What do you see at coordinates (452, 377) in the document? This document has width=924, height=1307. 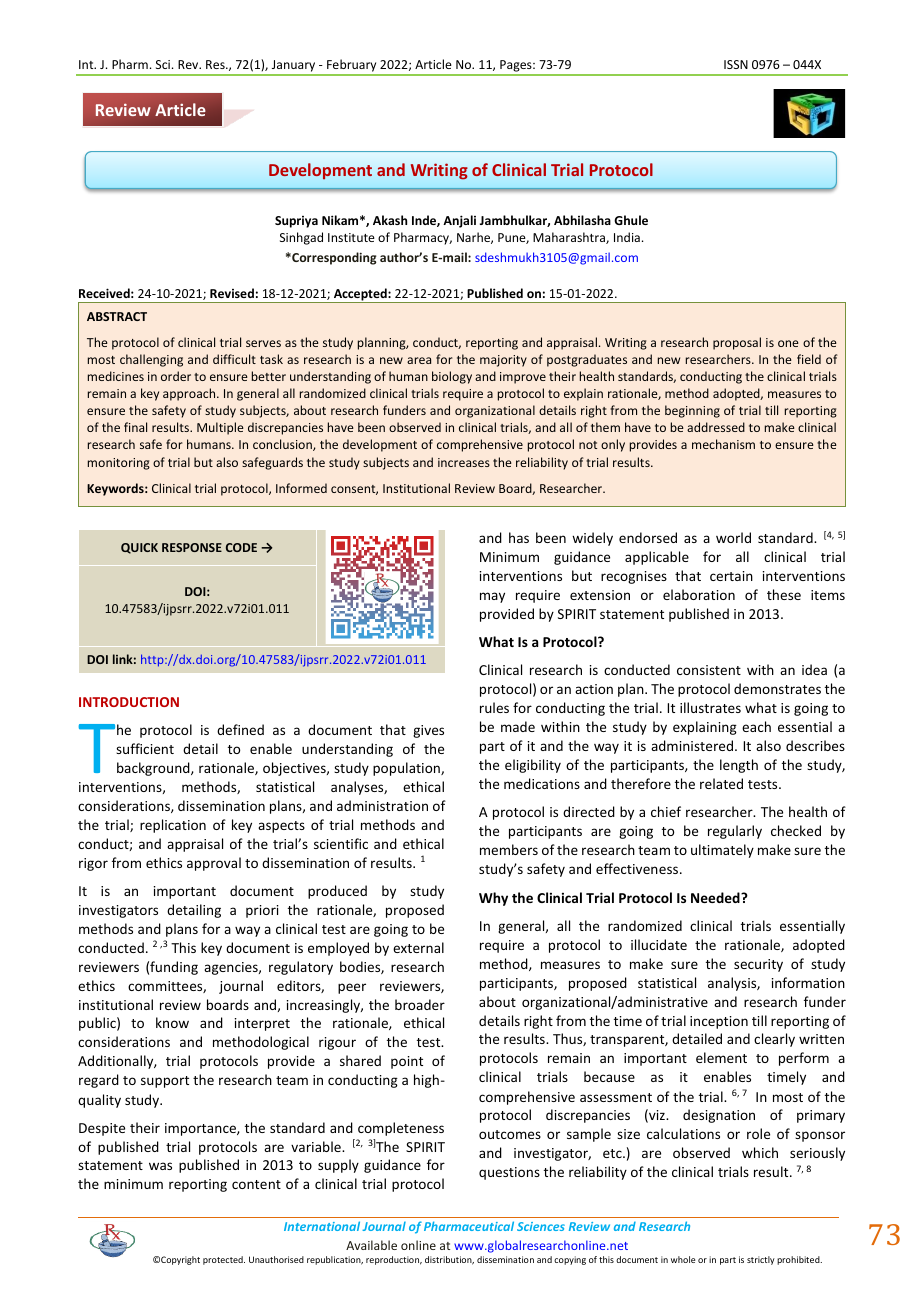 I see `biology` at bounding box center [452, 377].
